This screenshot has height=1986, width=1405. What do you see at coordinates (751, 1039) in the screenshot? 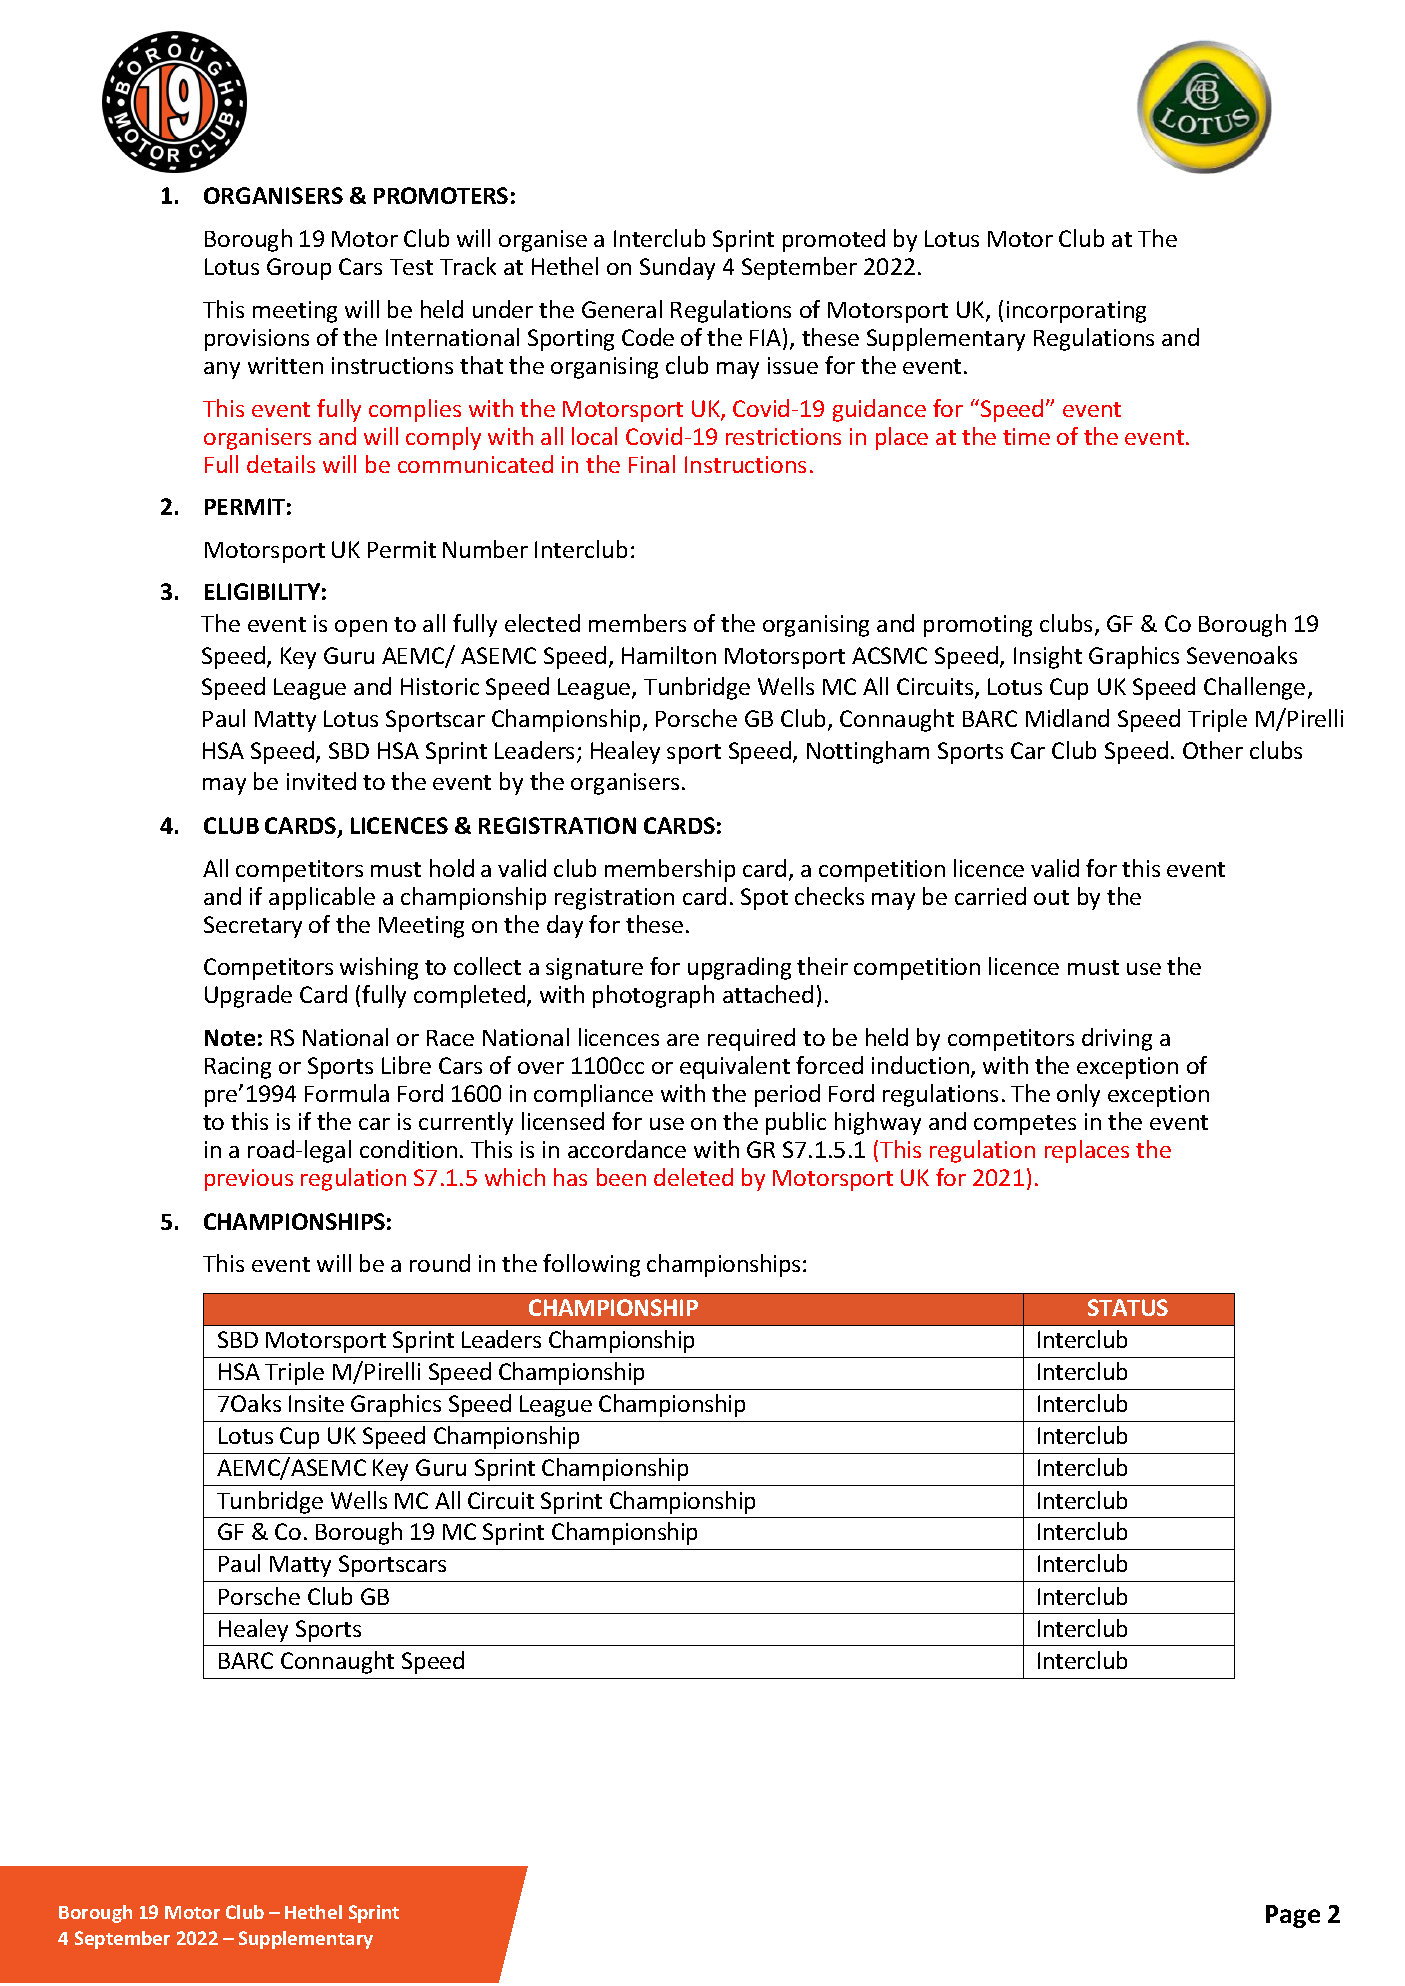
I see `required` at bounding box center [751, 1039].
